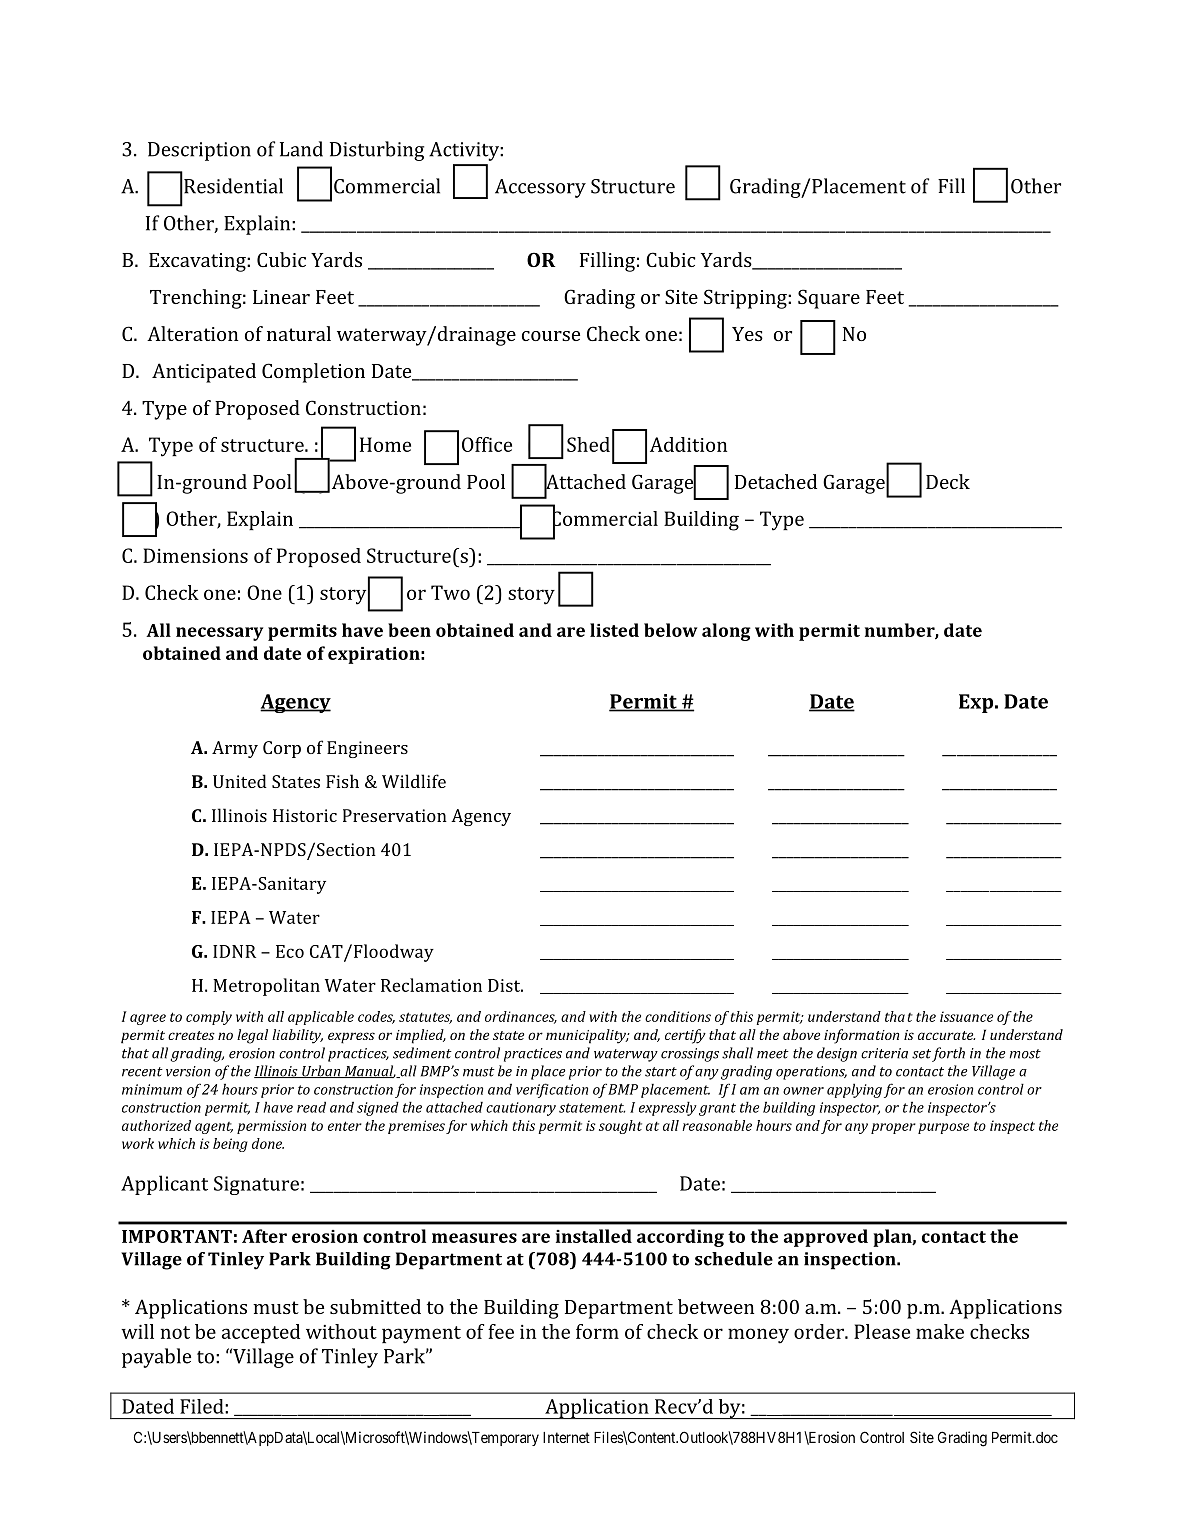 The image size is (1185, 1534). What do you see at coordinates (540, 188) in the screenshot?
I see `Accessory` at bounding box center [540, 188].
